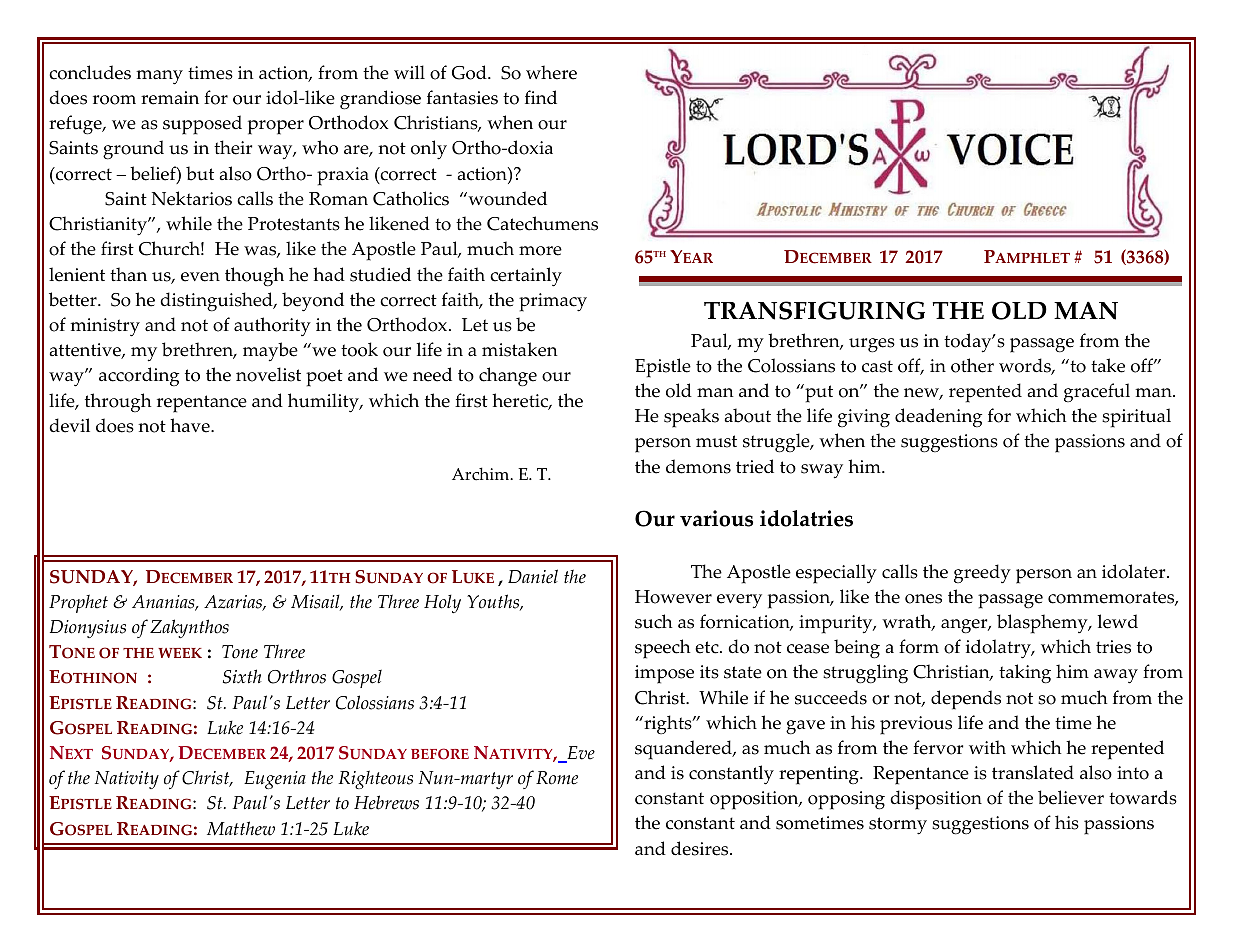 The width and height of the screenshot is (1233, 952). Describe the element at coordinates (551, 72) in the screenshot. I see `where` at that location.
